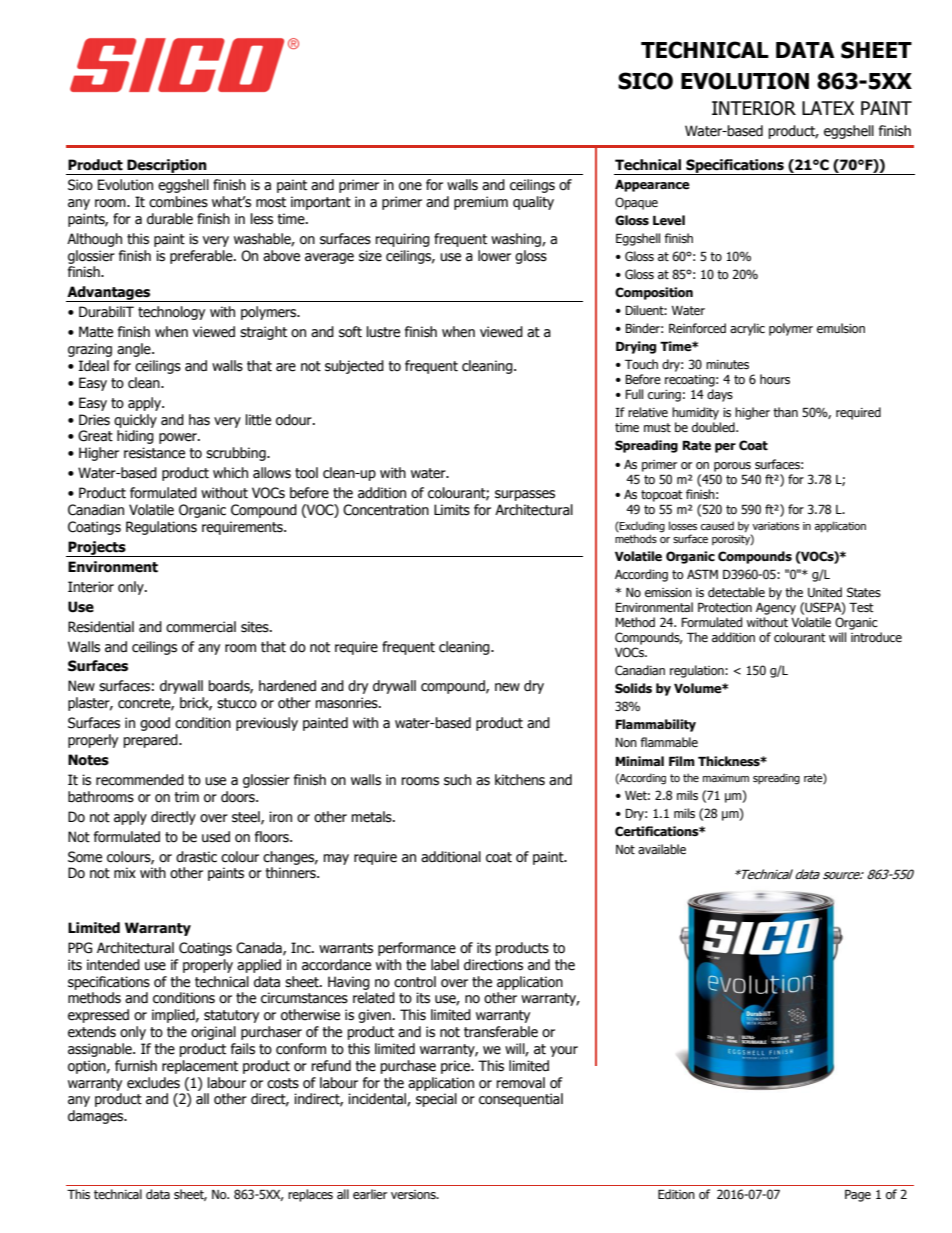 The image size is (952, 1233). Describe the element at coordinates (154, 453) in the screenshot. I see `resistance` at that location.
